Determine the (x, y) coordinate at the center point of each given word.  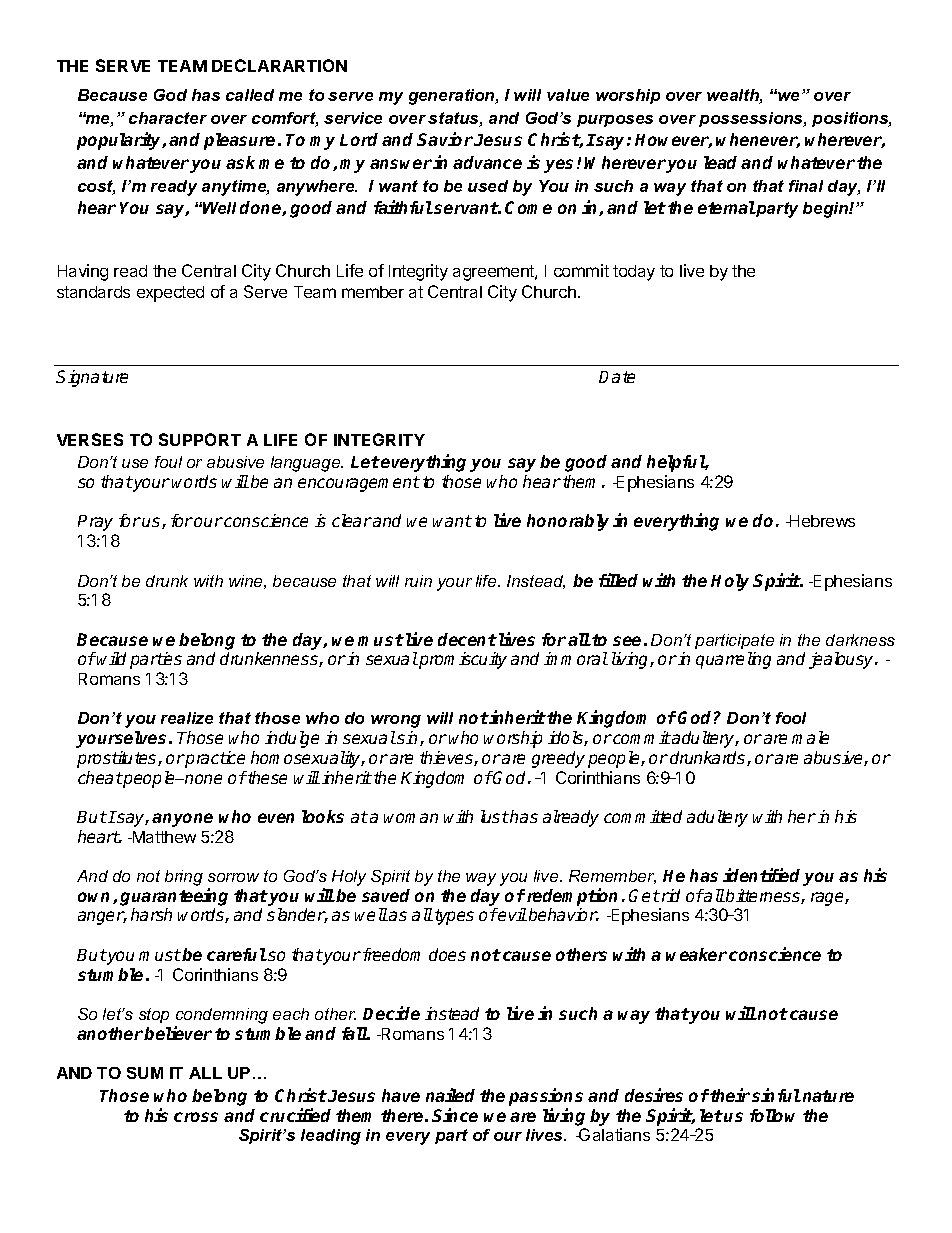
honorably (568, 522)
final (806, 186)
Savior (445, 139)
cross (196, 1117)
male (810, 737)
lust (495, 816)
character (168, 118)
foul (168, 462)
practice (214, 759)
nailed (450, 1095)
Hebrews (821, 521)
